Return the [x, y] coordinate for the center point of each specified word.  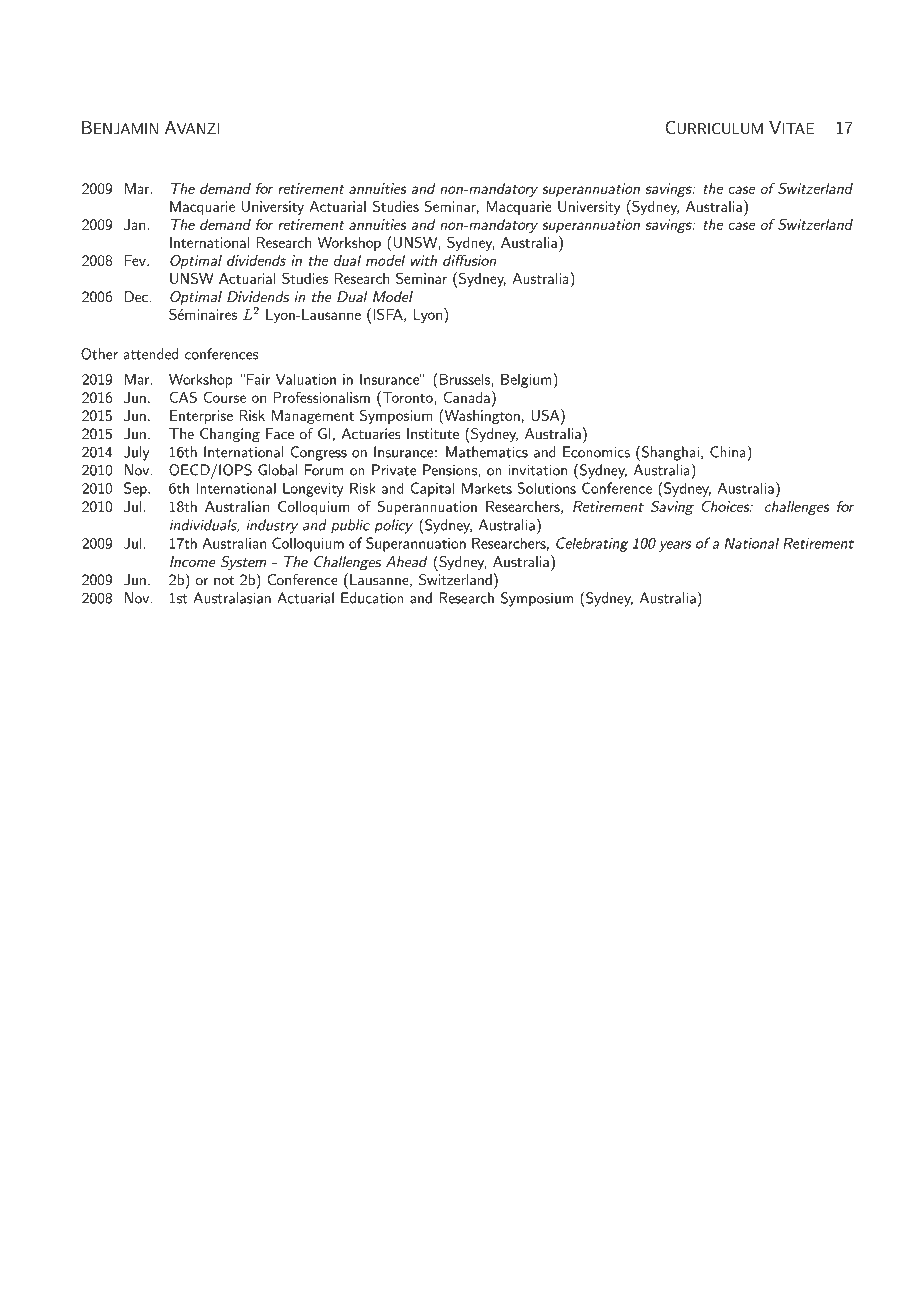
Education [372, 598]
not [224, 580]
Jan [134, 224]
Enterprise [201, 417]
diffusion [469, 260]
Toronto [406, 397]
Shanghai [669, 453]
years [675, 546]
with [424, 260]
